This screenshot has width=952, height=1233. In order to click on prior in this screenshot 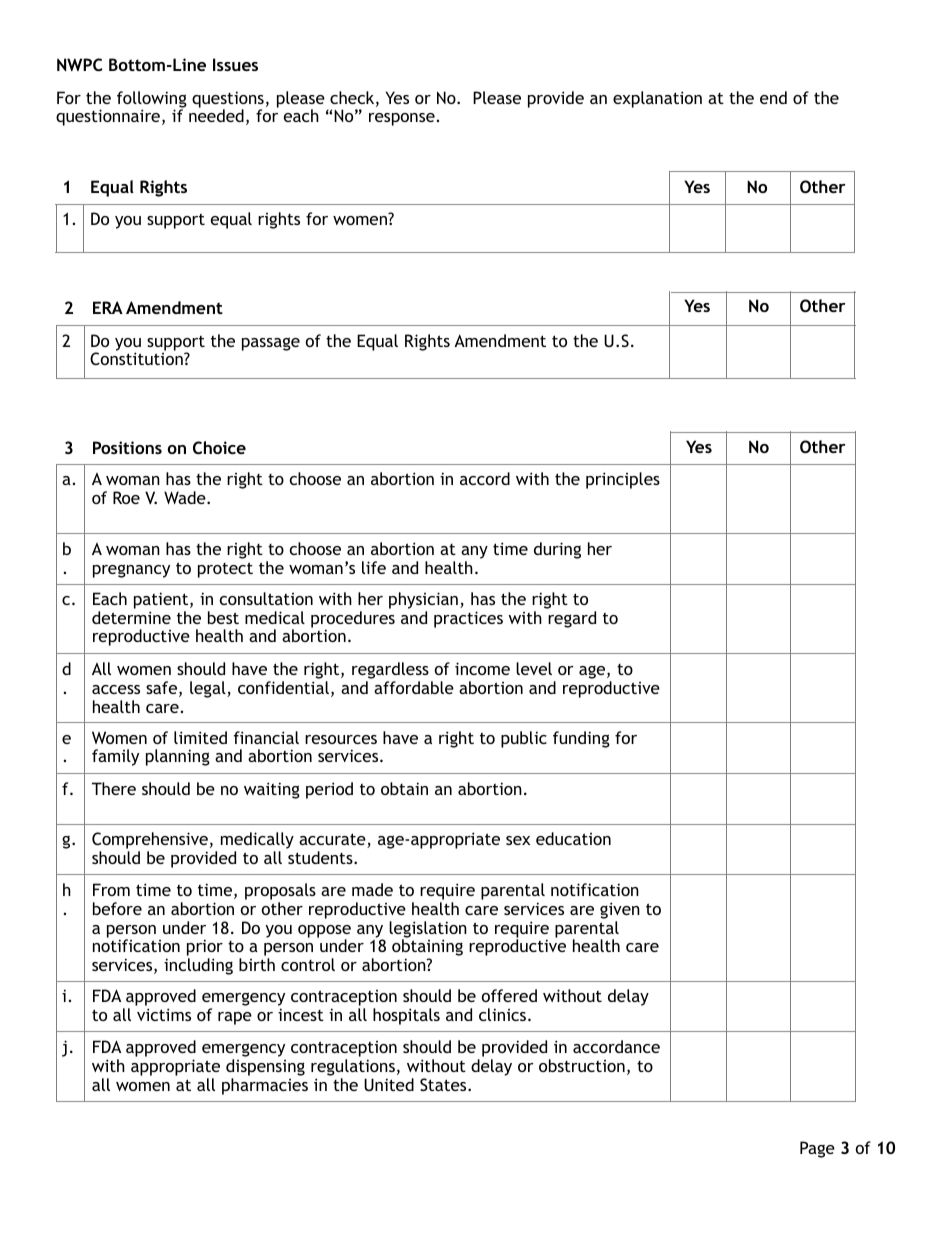, I will do `click(205, 949)`.
